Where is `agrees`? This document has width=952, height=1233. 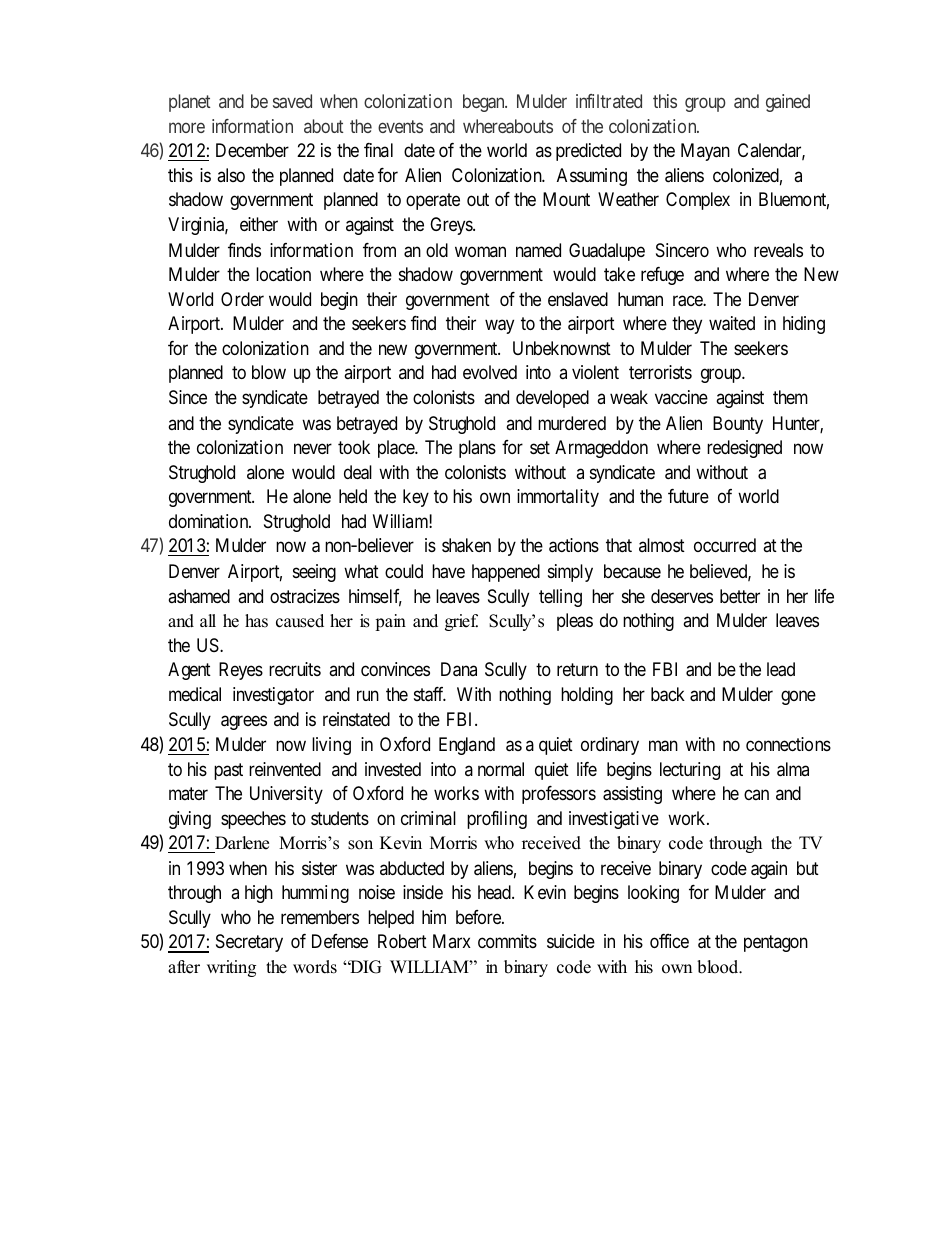
agrees is located at coordinates (244, 723).
